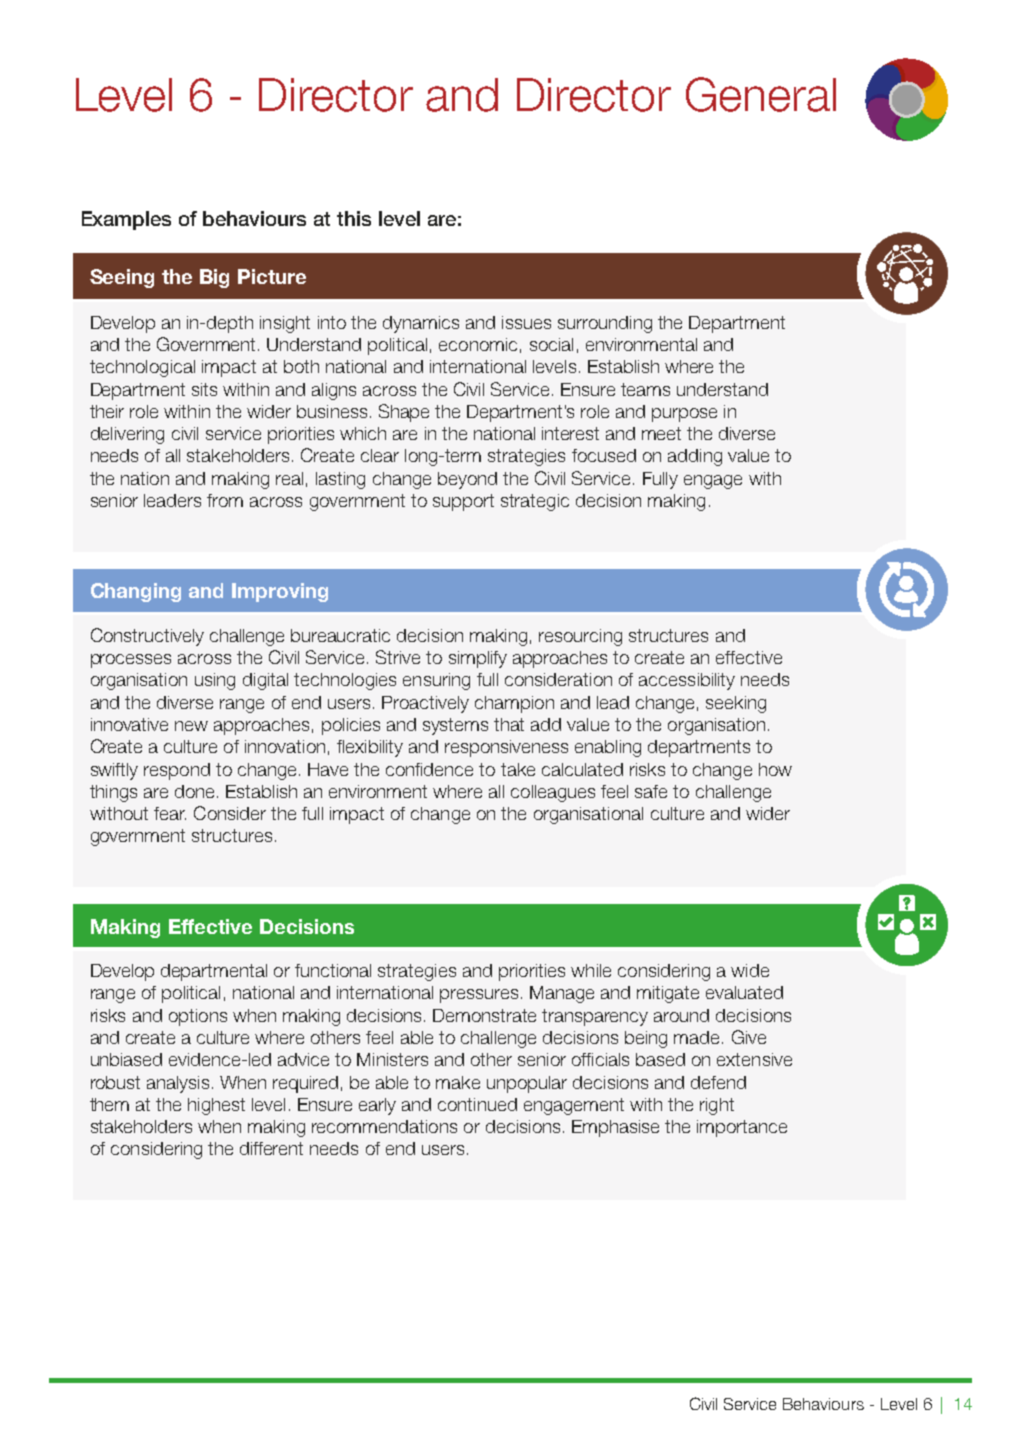 The image size is (1021, 1444). What do you see at coordinates (147, 637) in the screenshot?
I see `Constructively` at bounding box center [147, 637].
